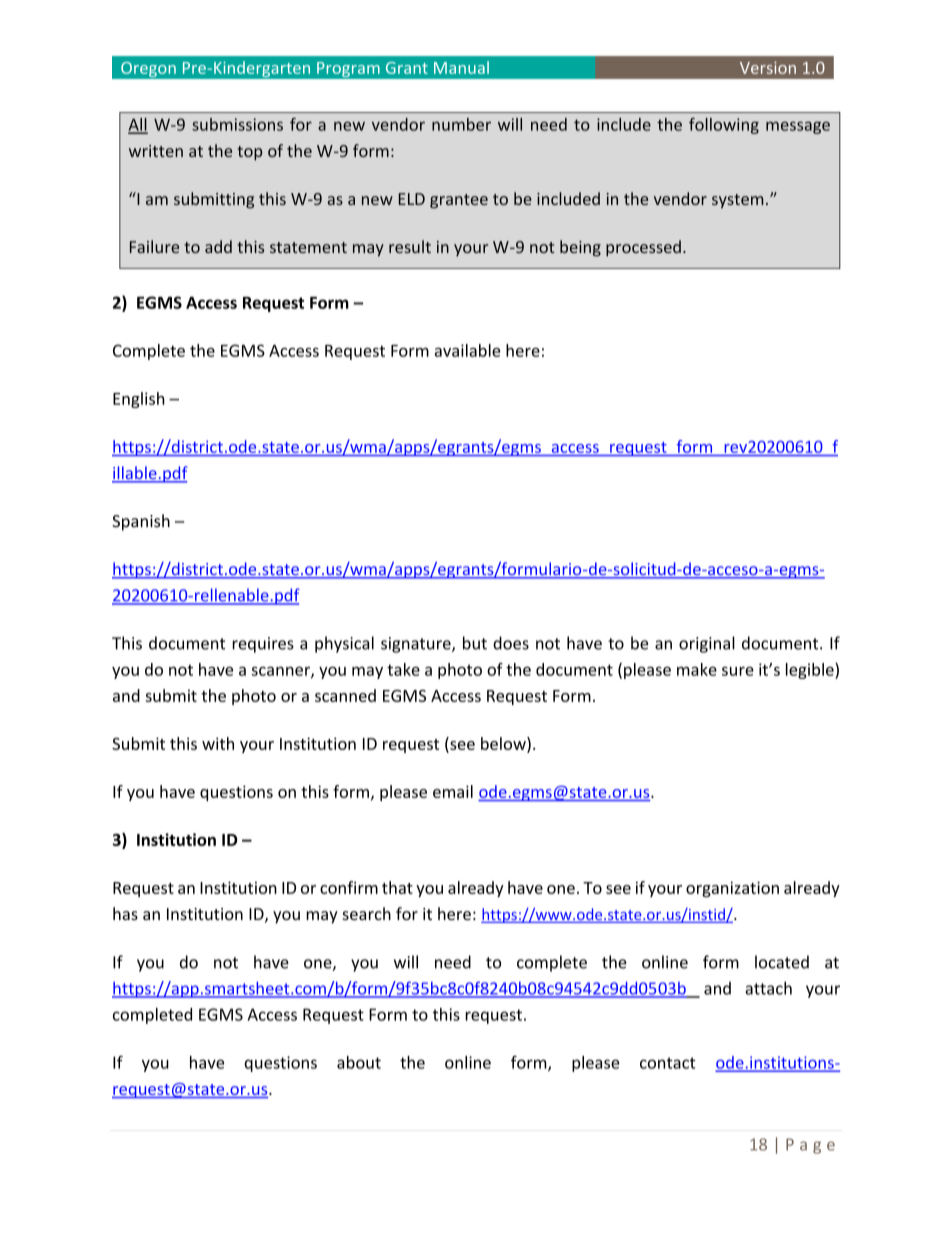  What do you see at coordinates (366, 913) in the document?
I see `search` at bounding box center [366, 913].
